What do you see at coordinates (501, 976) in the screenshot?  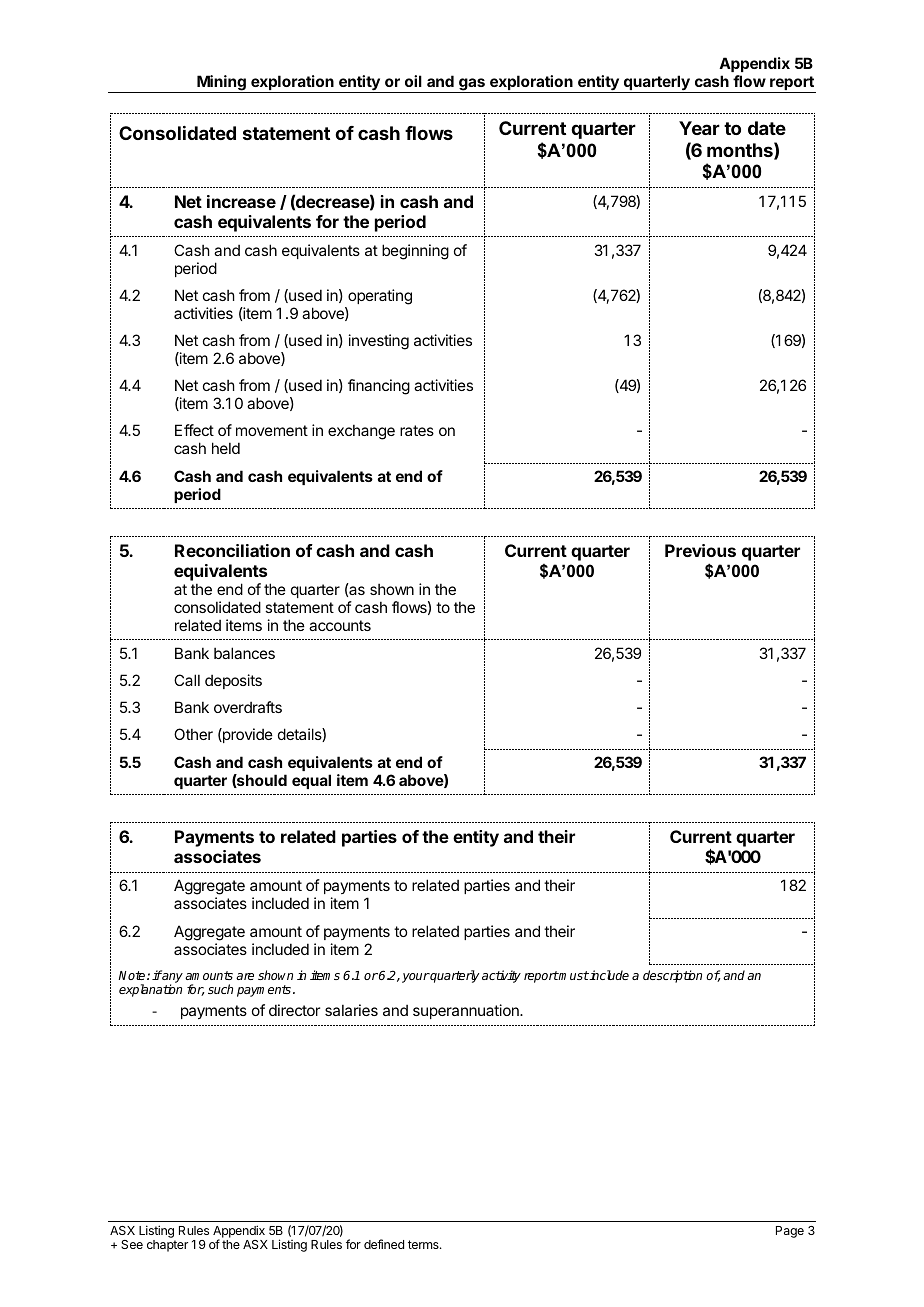 I see `activity` at bounding box center [501, 976].
